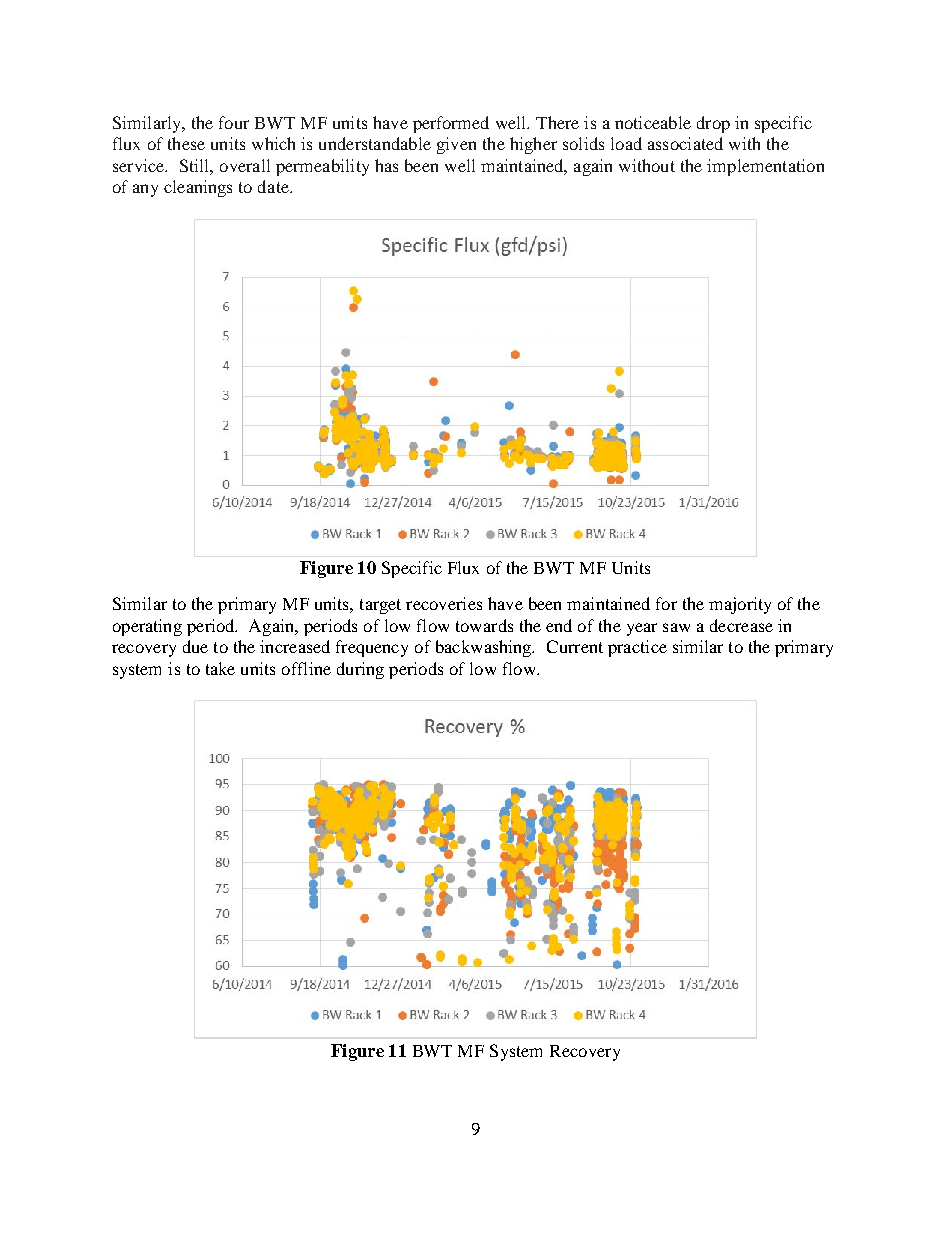 The image size is (952, 1233). What do you see at coordinates (147, 627) in the screenshot?
I see `operating` at bounding box center [147, 627].
